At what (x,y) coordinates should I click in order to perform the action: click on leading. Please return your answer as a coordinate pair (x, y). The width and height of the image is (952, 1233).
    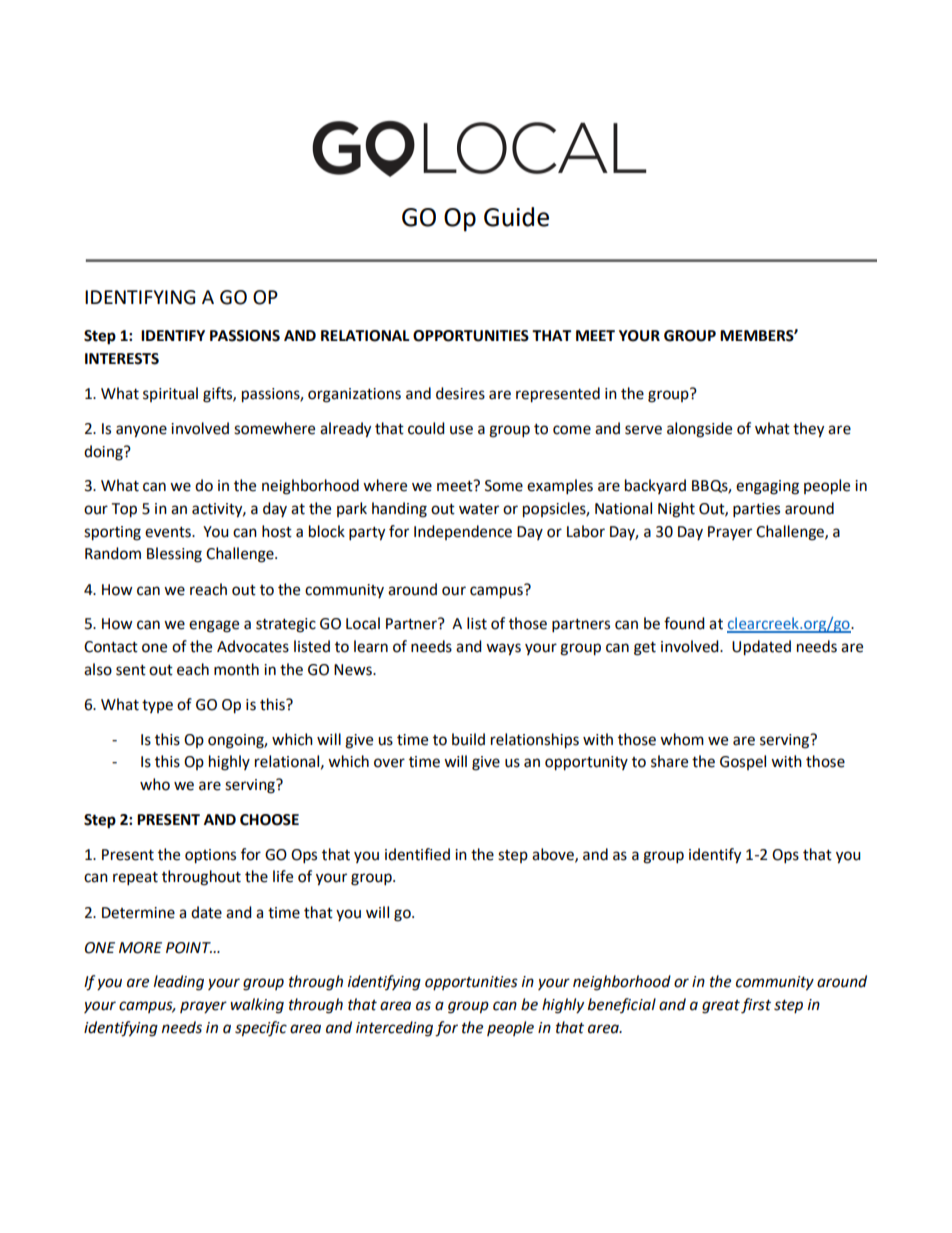
    Looking at the image, I should click on (179, 983).
